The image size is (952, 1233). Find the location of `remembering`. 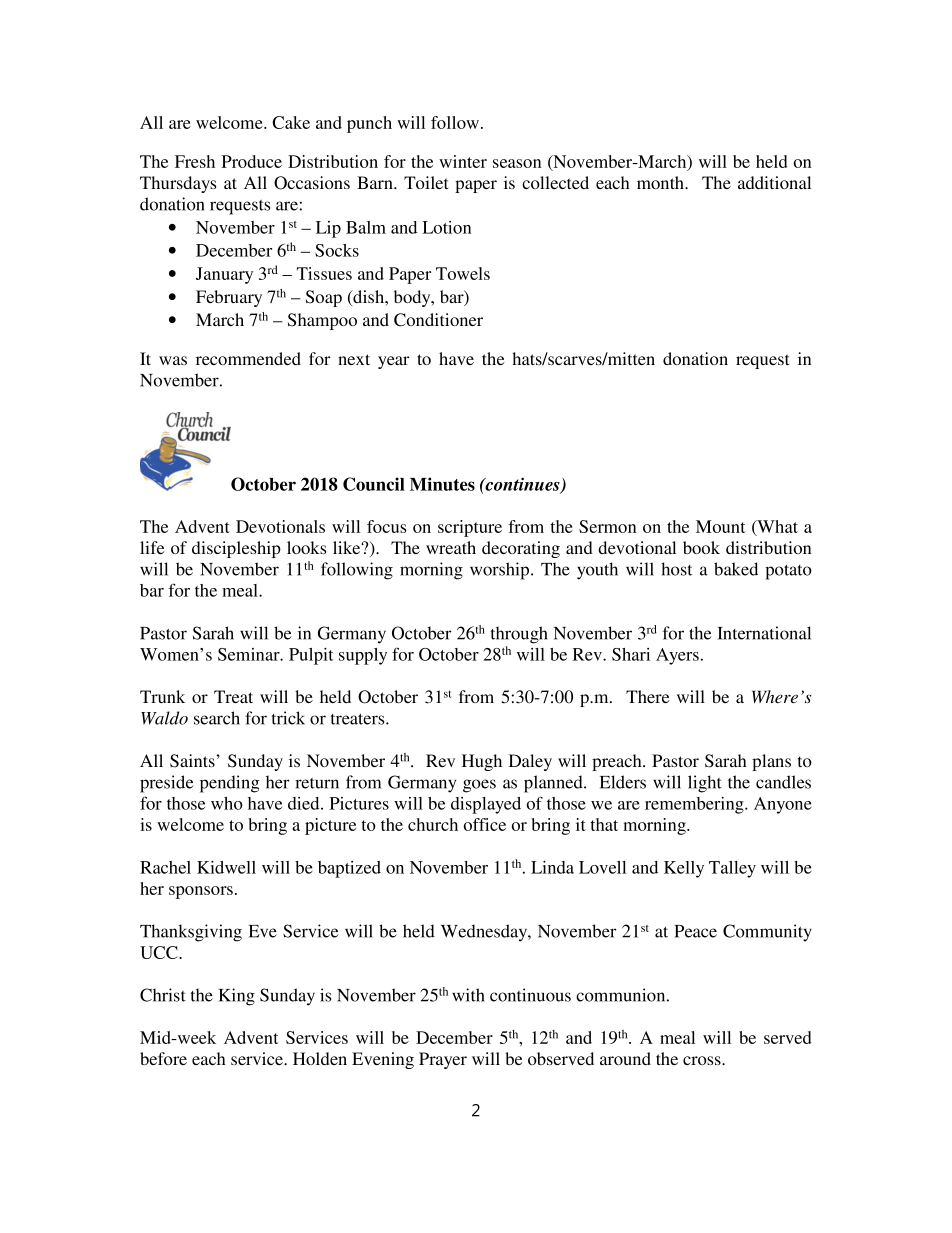

remembering is located at coordinates (695, 805).
